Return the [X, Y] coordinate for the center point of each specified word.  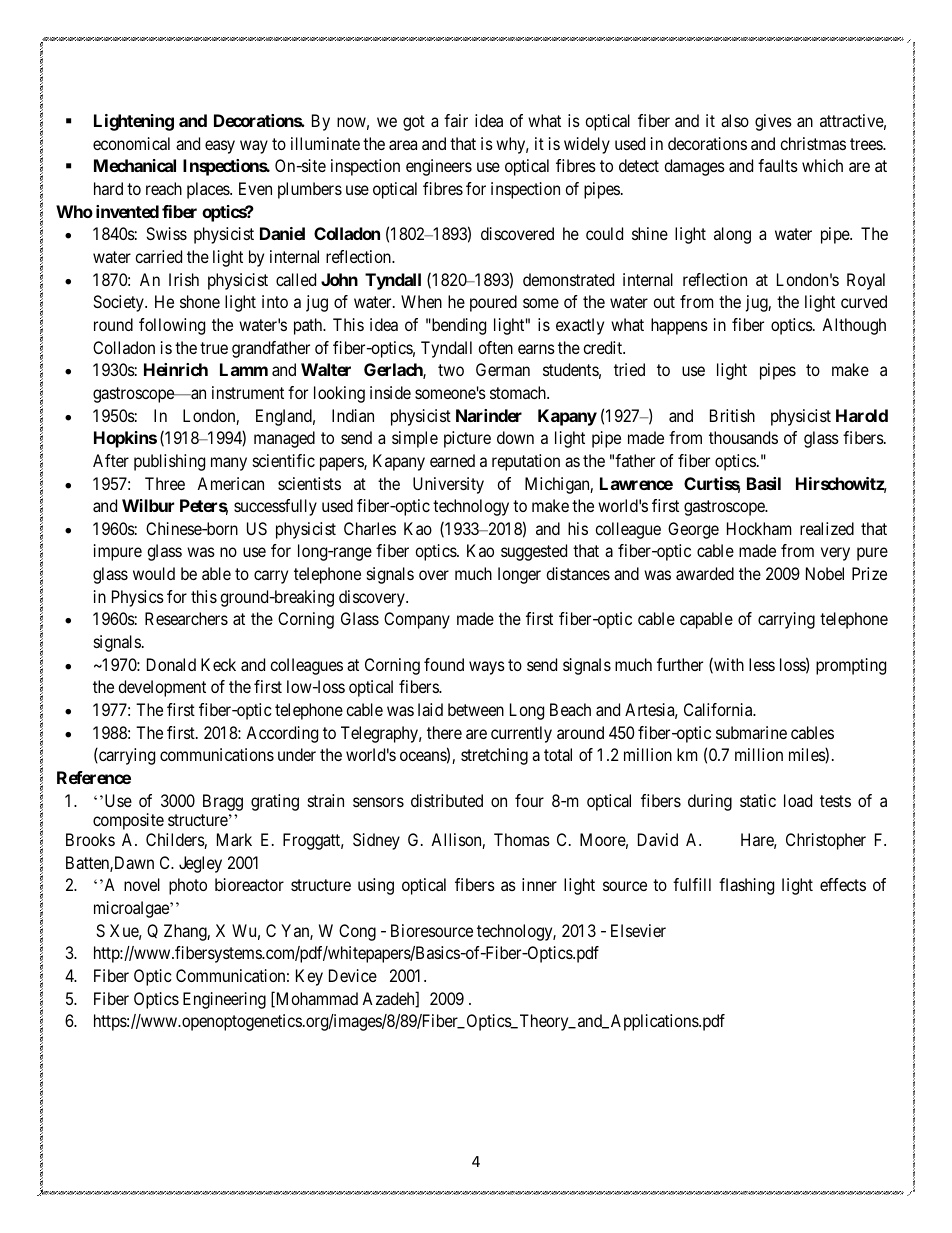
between [476, 709]
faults [778, 165]
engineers [439, 167]
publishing [169, 462]
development [162, 688]
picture [467, 439]
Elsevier [638, 930]
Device [353, 975]
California [719, 709]
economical [131, 143]
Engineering [224, 1000]
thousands [743, 437]
